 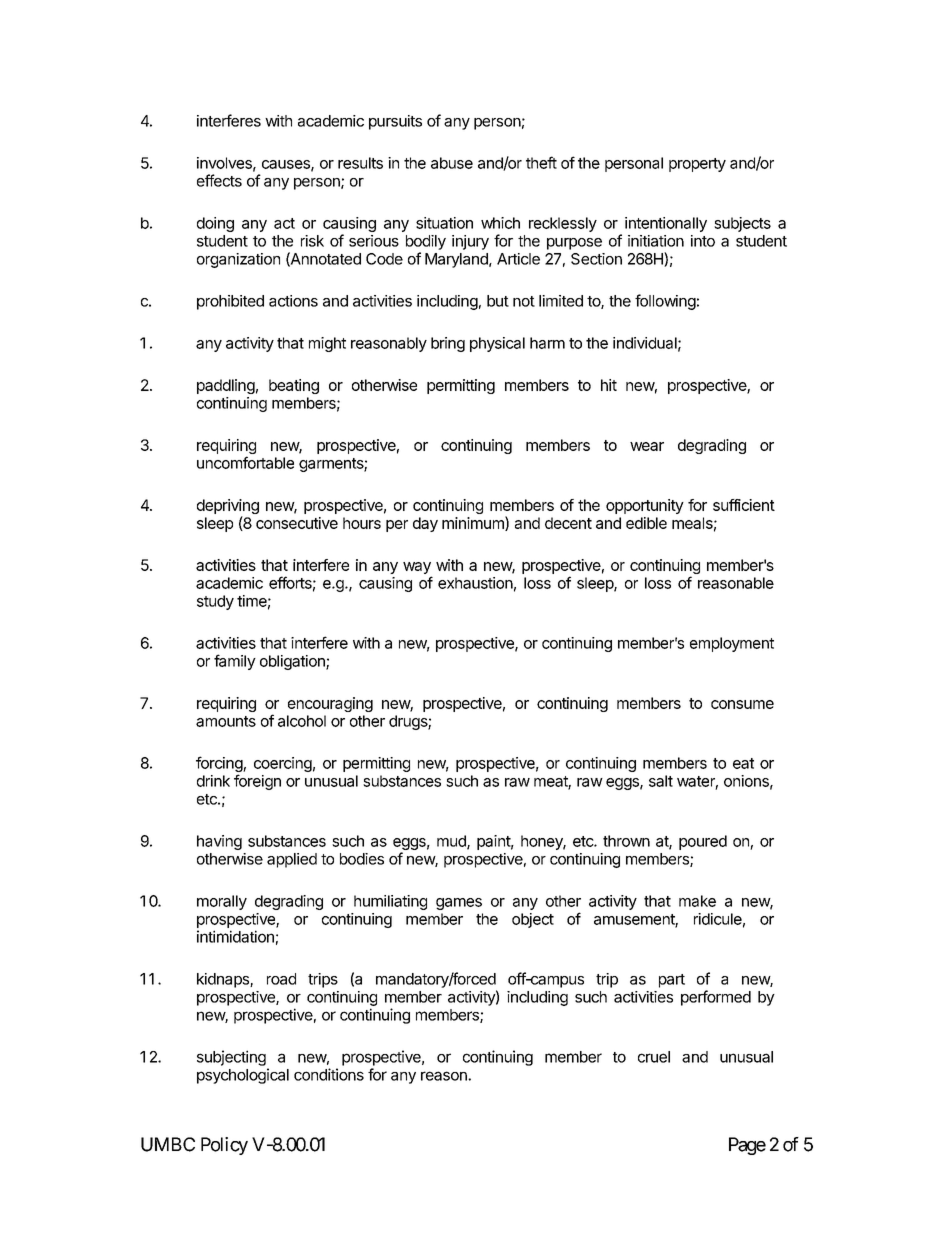 What do you see at coordinates (243, 1076) in the screenshot?
I see `psychological` at bounding box center [243, 1076].
